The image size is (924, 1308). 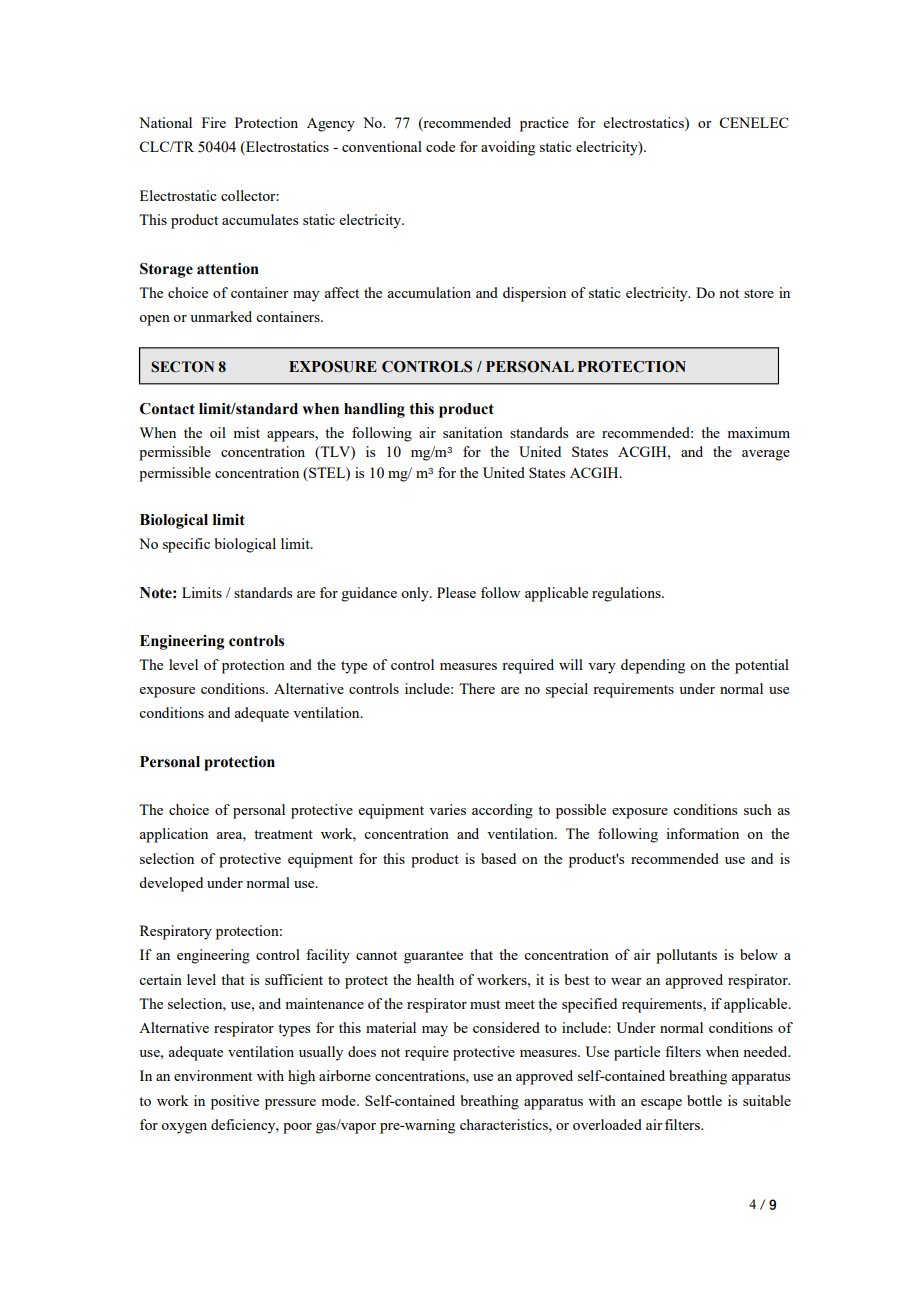 I want to click on positive, so click(x=235, y=1102).
